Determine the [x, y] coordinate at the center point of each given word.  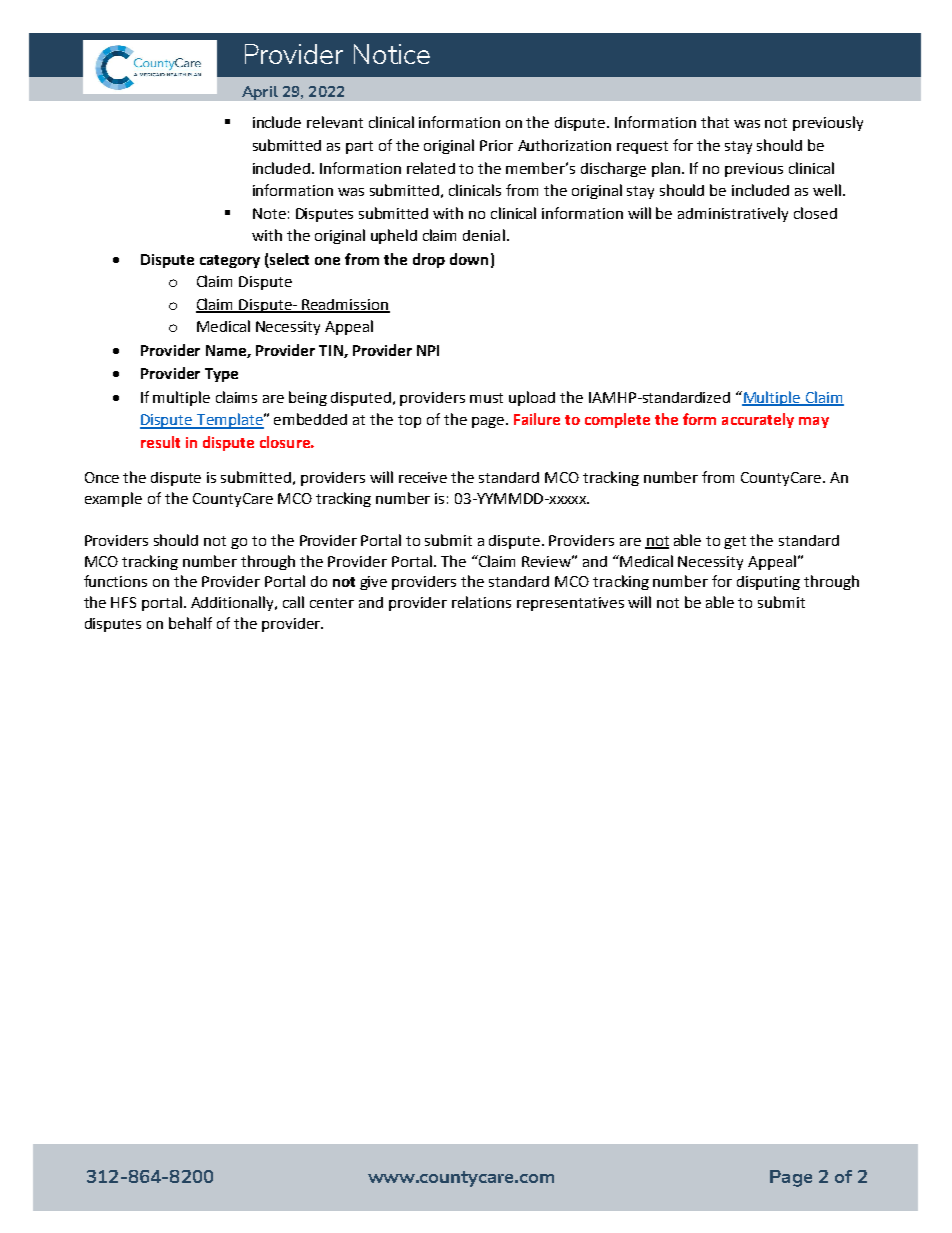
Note [269, 213]
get [735, 542]
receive [423, 477]
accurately [758, 420]
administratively [733, 214]
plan [666, 169]
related [431, 168]
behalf [190, 623]
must [486, 398]
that [715, 122]
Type [221, 375]
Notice [392, 54]
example [113, 499]
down [469, 259]
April [260, 93]
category [230, 261]
